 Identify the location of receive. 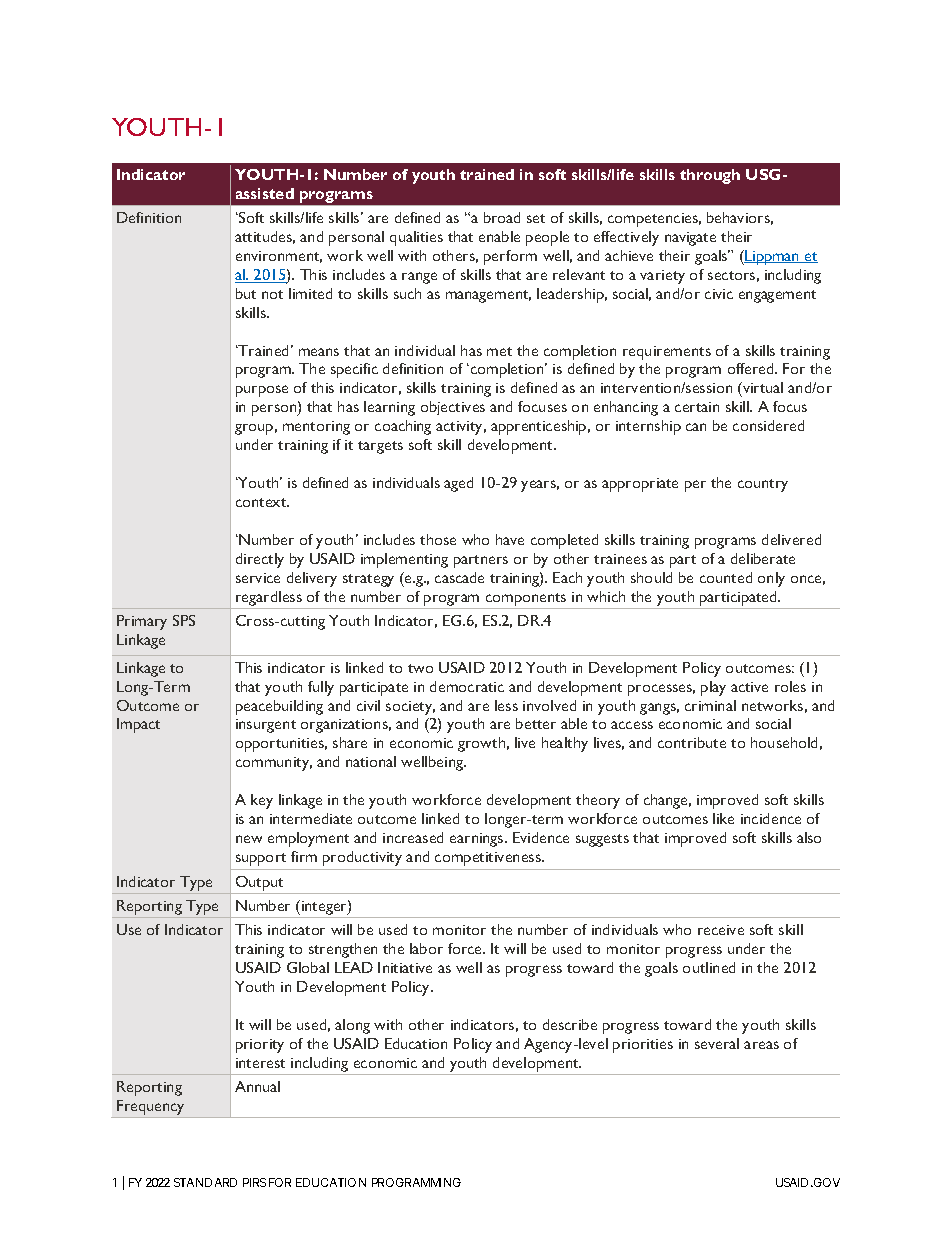
(721, 930).
